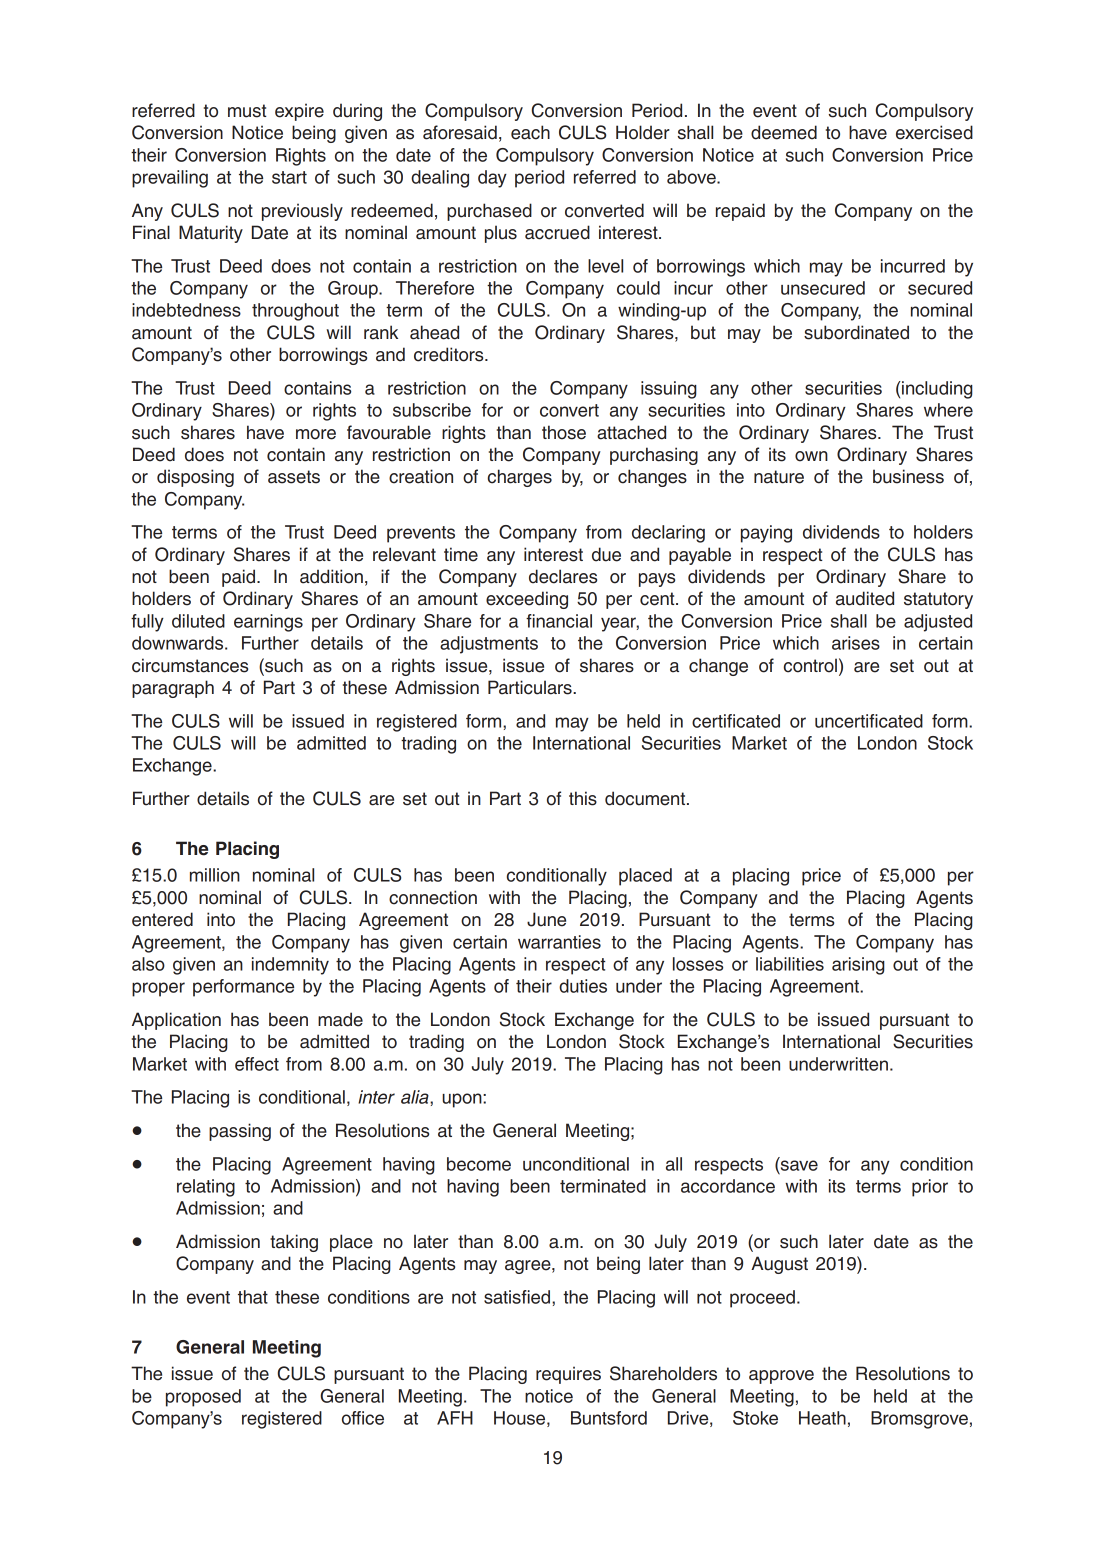 The height and width of the screenshot is (1563, 1105). Describe the element at coordinates (583, 798) in the screenshot. I see `this` at that location.
